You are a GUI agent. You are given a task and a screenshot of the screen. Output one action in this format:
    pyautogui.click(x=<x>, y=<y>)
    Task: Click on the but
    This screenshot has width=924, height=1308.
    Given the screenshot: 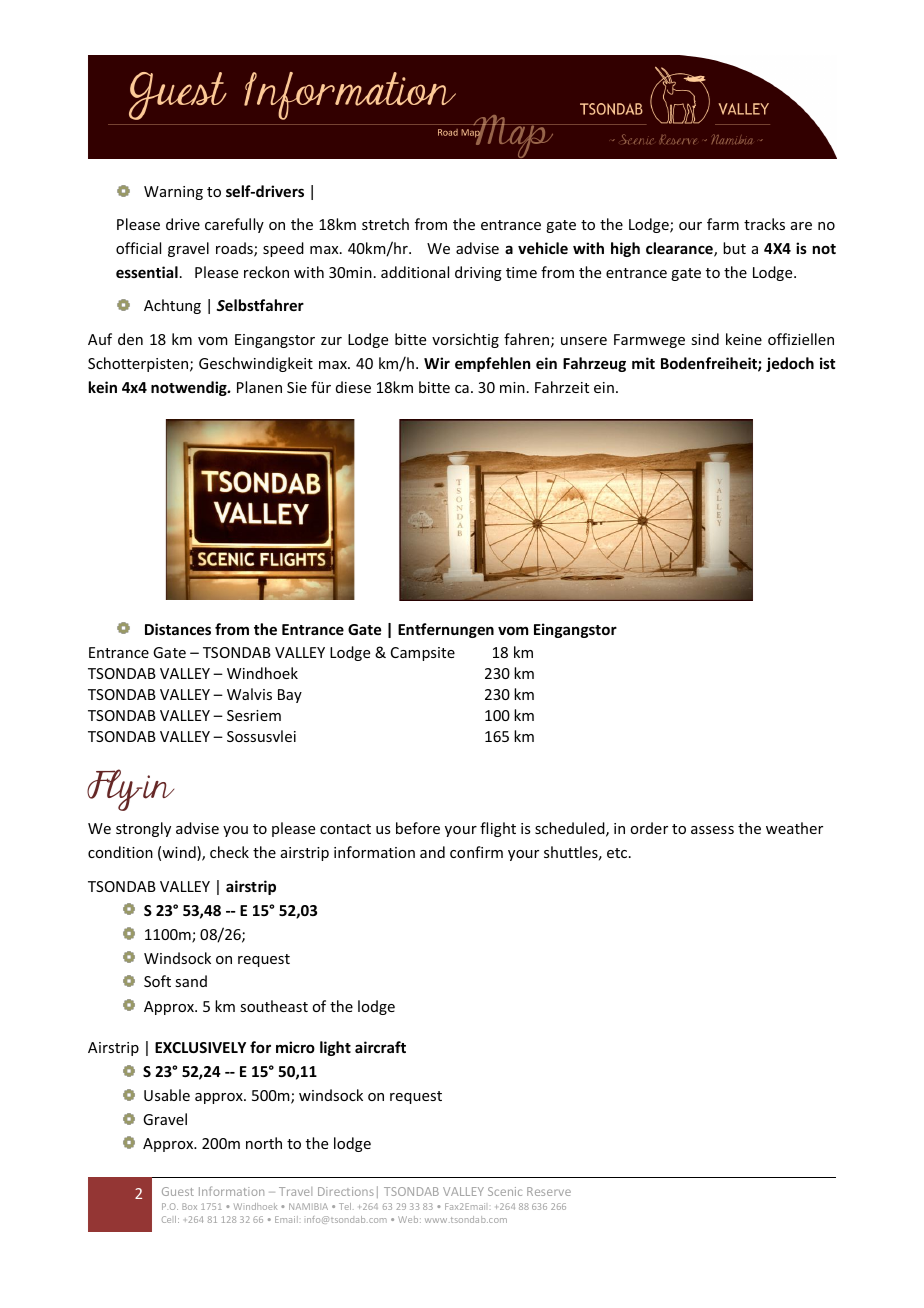 What is the action you would take?
    pyautogui.click(x=734, y=248)
